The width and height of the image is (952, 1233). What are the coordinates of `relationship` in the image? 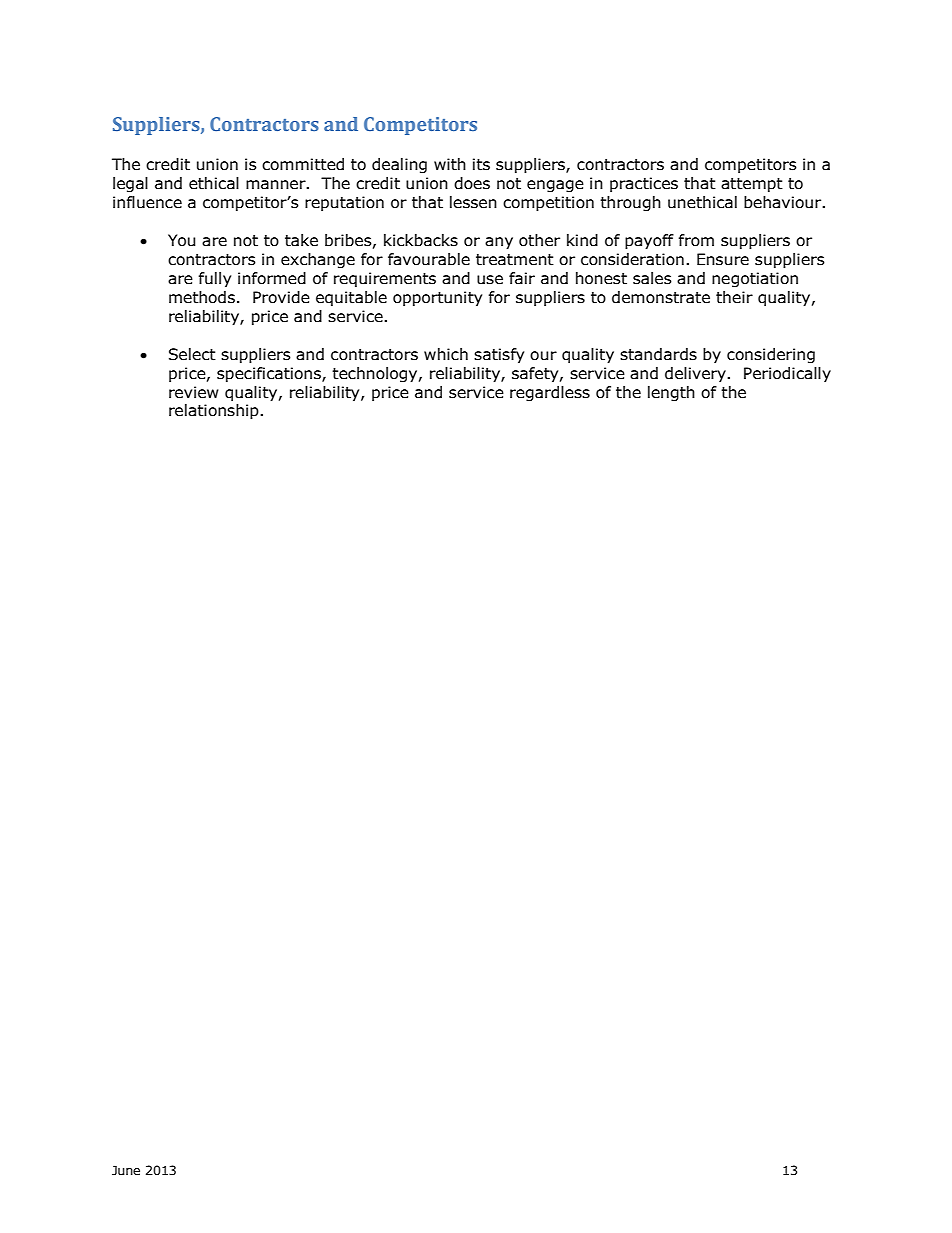 It's located at (215, 411).
